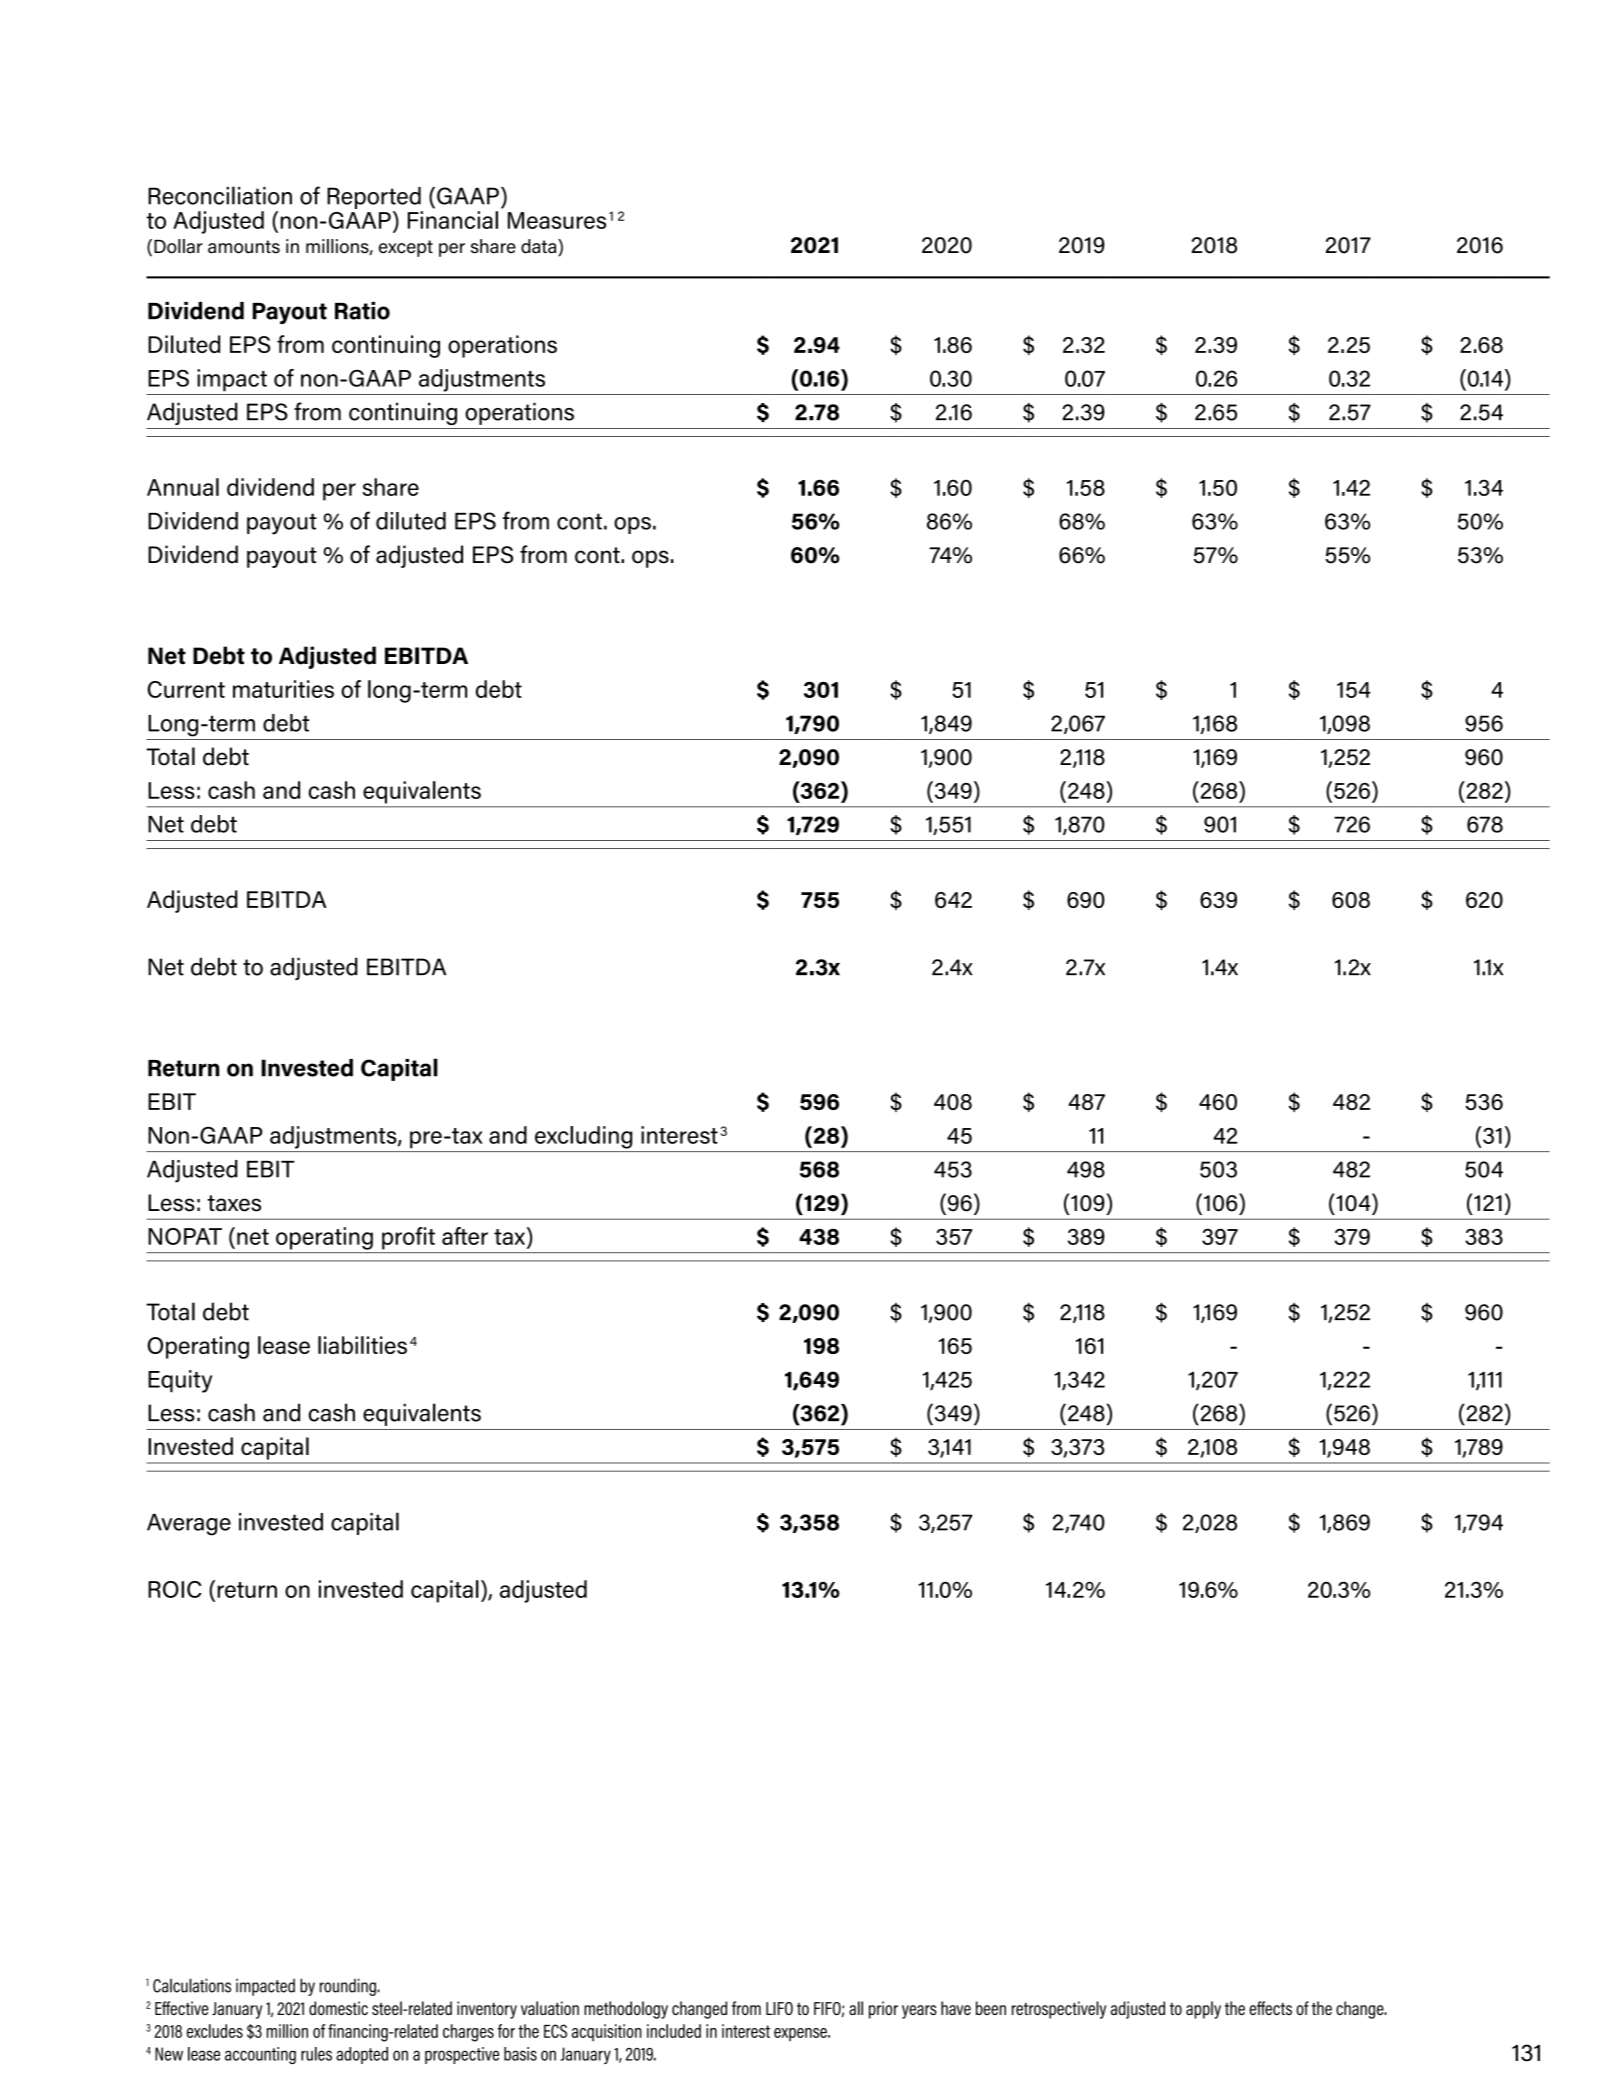 The height and width of the screenshot is (2096, 1609). Describe the element at coordinates (1059, 2010) in the screenshot. I see `retrospectively` at that location.
